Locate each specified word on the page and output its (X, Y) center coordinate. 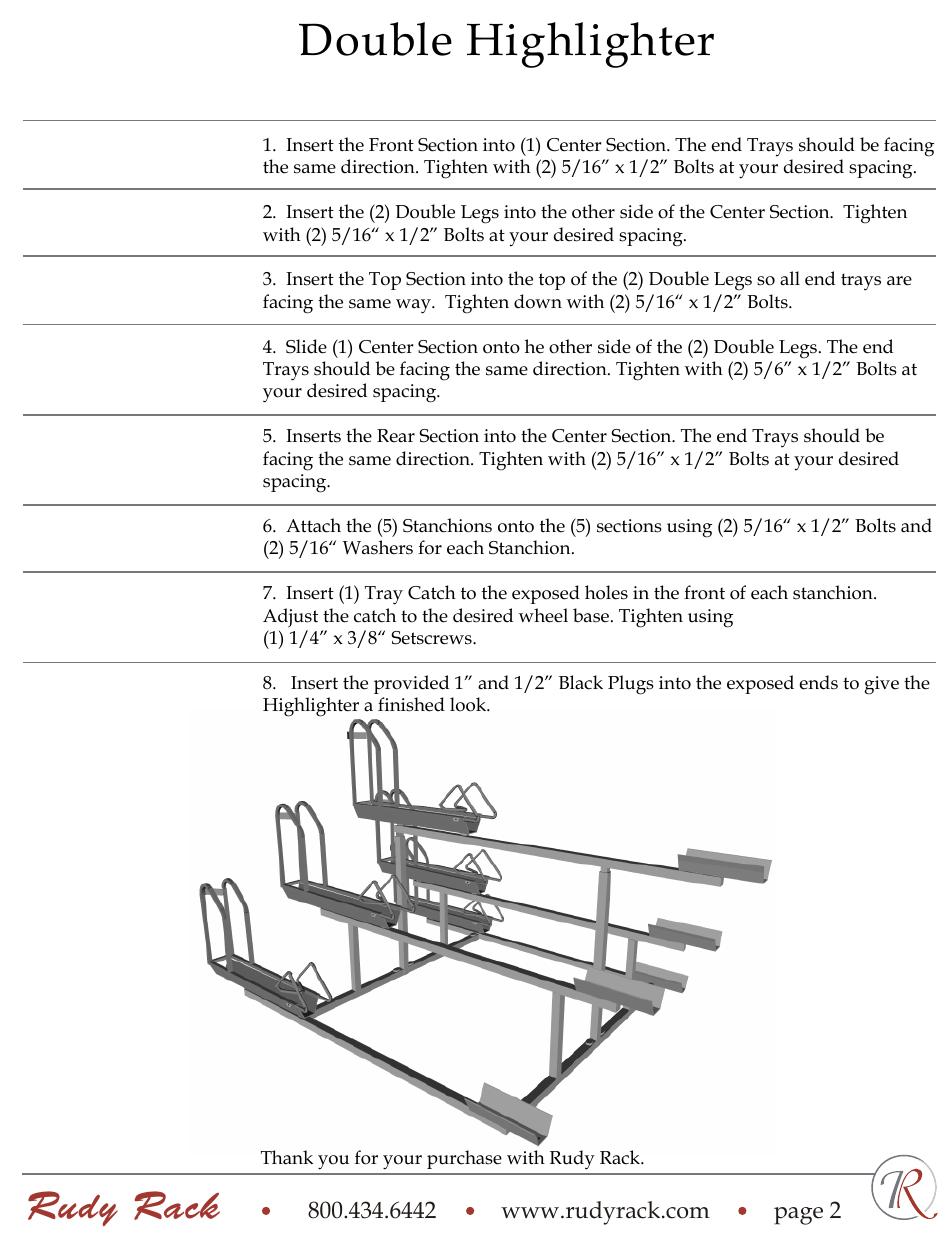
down (538, 301)
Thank (287, 1157)
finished (411, 704)
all (790, 278)
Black (581, 682)
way (414, 306)
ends (819, 682)
